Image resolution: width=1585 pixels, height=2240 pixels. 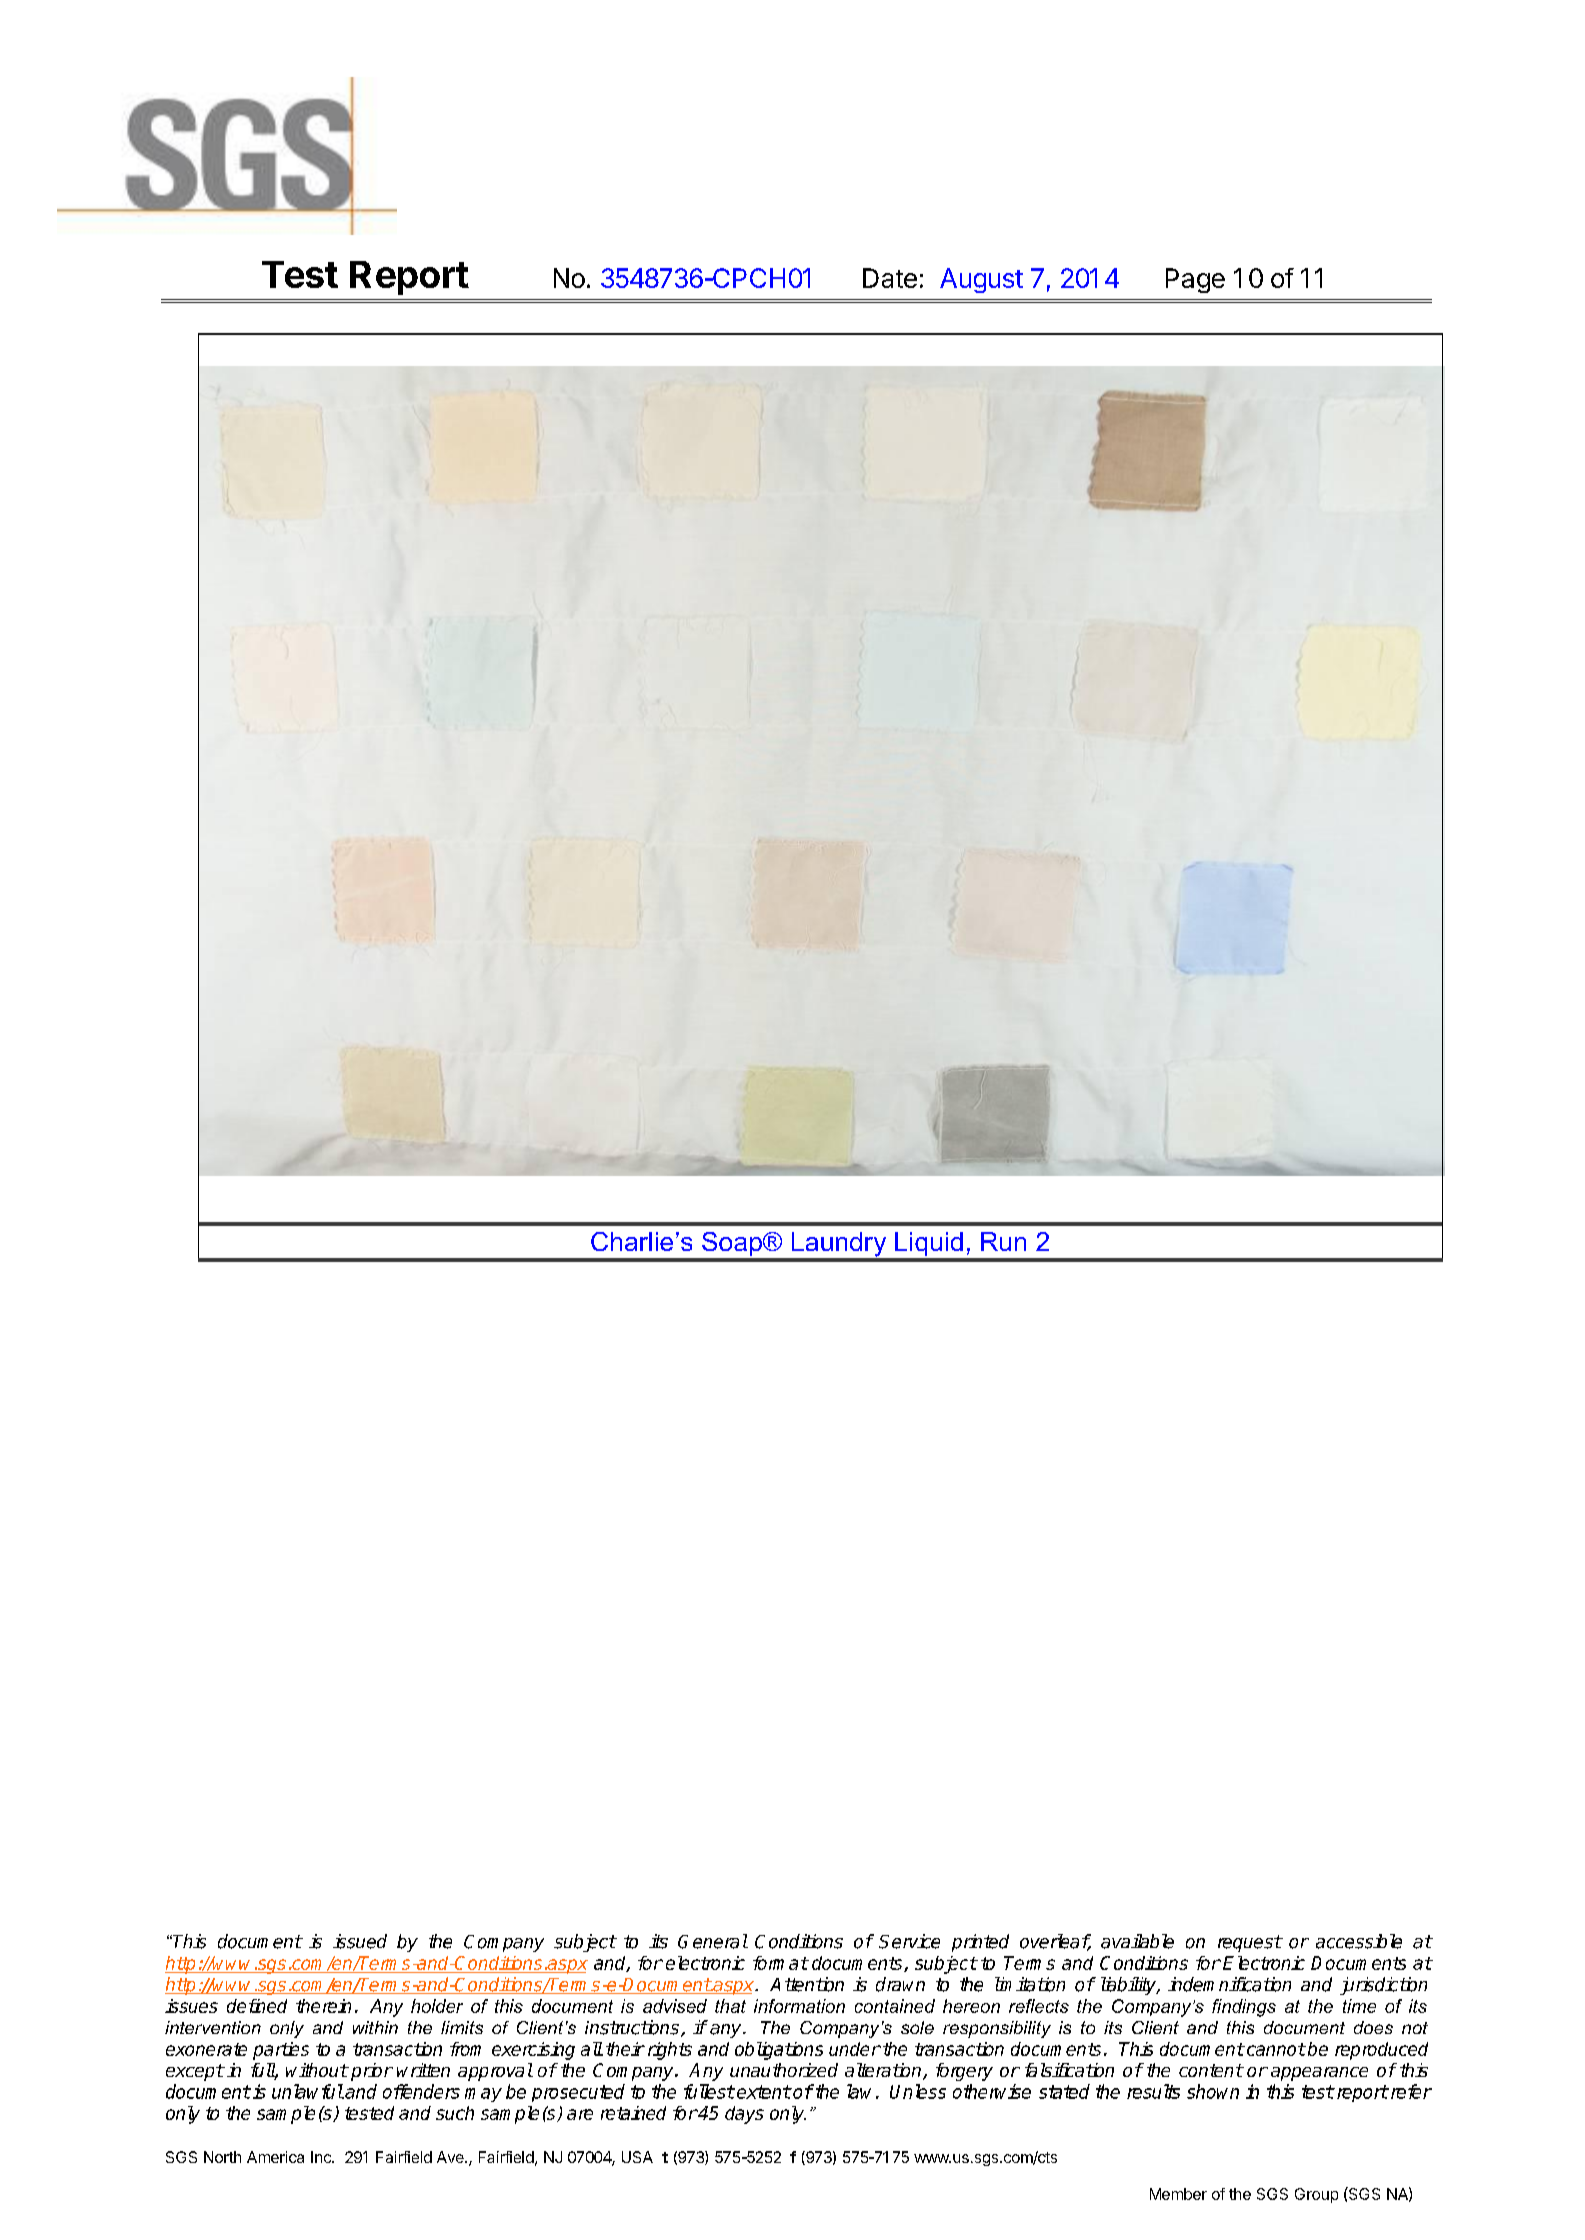 I want to click on August, so click(x=981, y=280).
